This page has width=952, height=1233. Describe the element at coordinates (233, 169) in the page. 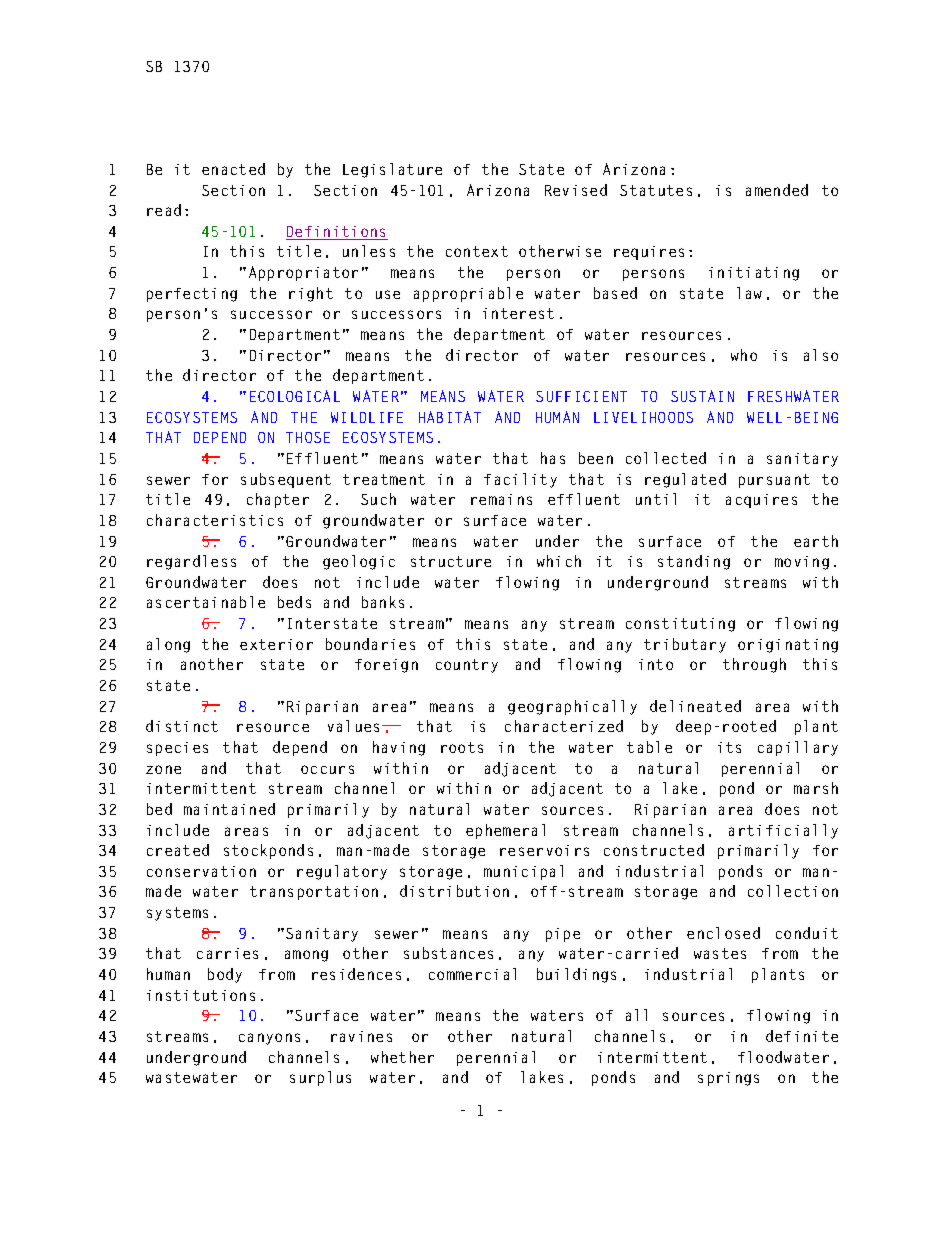

I see `enacted` at that location.
